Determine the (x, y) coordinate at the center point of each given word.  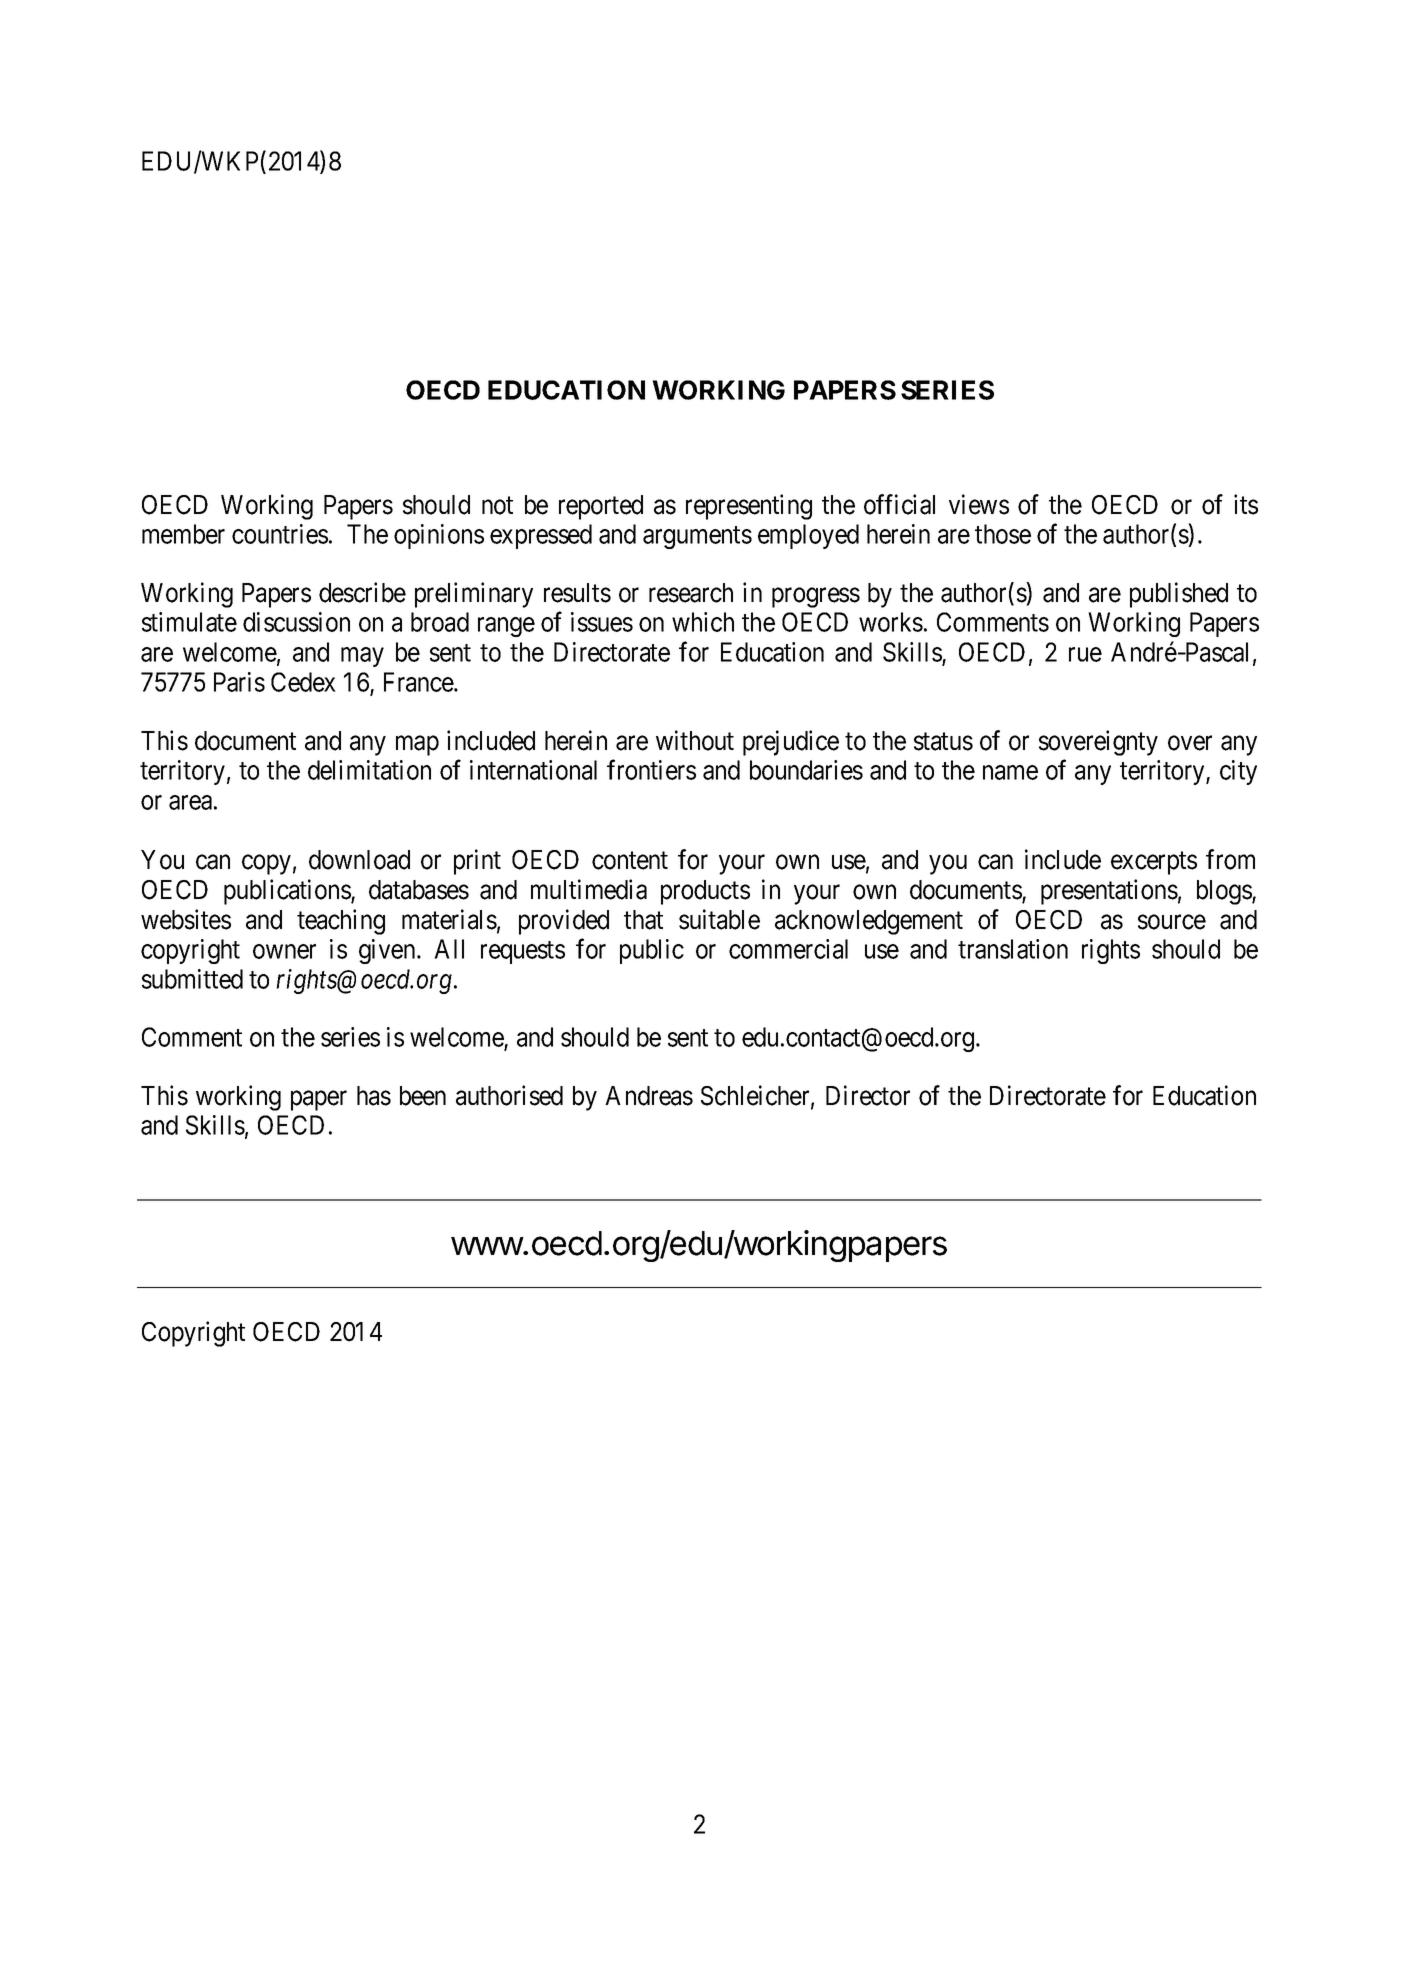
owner (284, 951)
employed (808, 536)
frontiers (651, 770)
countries (280, 534)
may (362, 657)
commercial (788, 949)
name (1010, 772)
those (1003, 534)
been (423, 1096)
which (703, 622)
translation (1013, 949)
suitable (719, 919)
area (190, 802)
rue (1085, 655)
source (1172, 922)
